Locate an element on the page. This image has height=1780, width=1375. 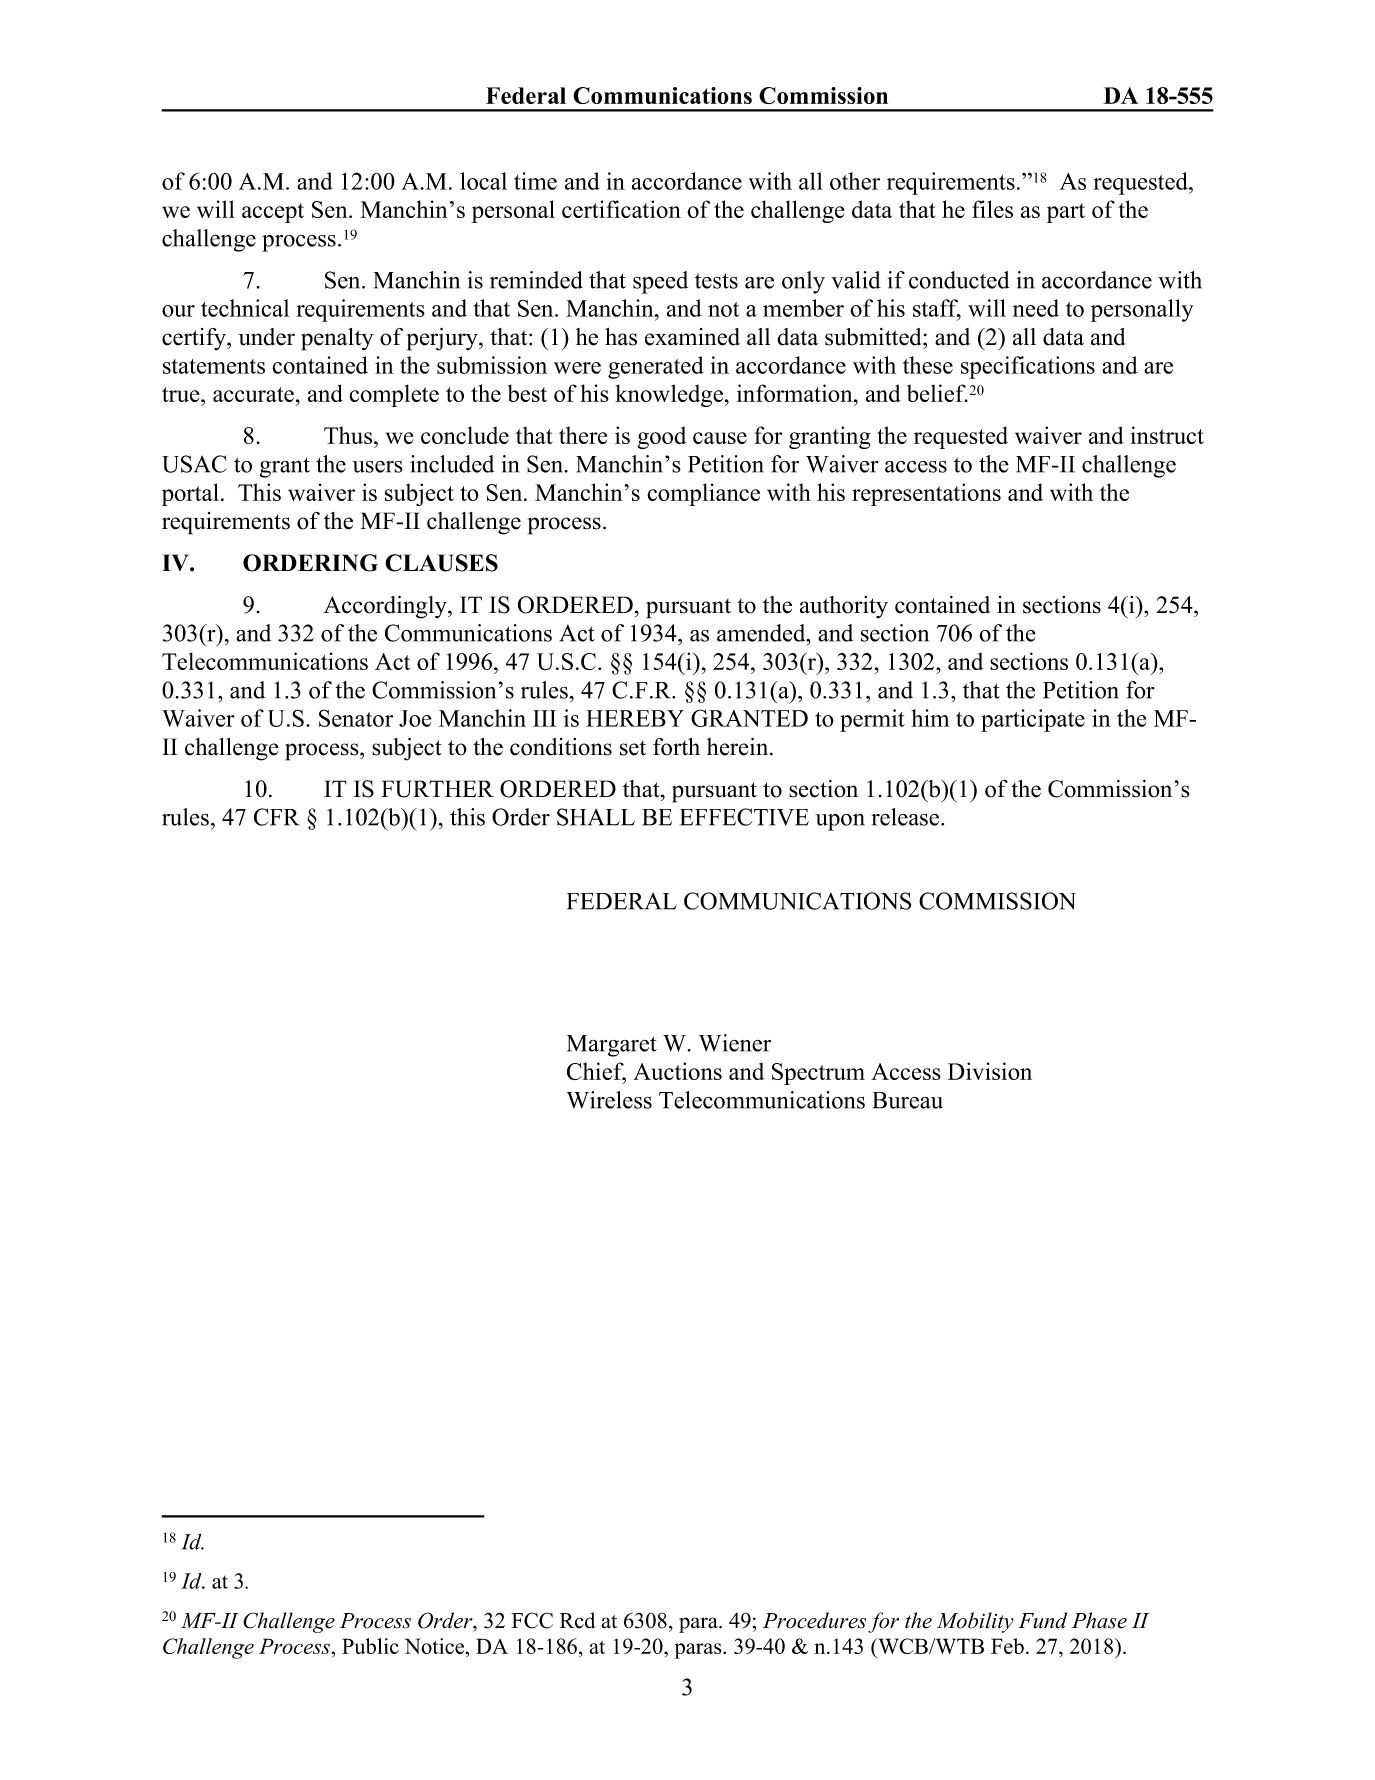
Wireless is located at coordinates (609, 1100).
